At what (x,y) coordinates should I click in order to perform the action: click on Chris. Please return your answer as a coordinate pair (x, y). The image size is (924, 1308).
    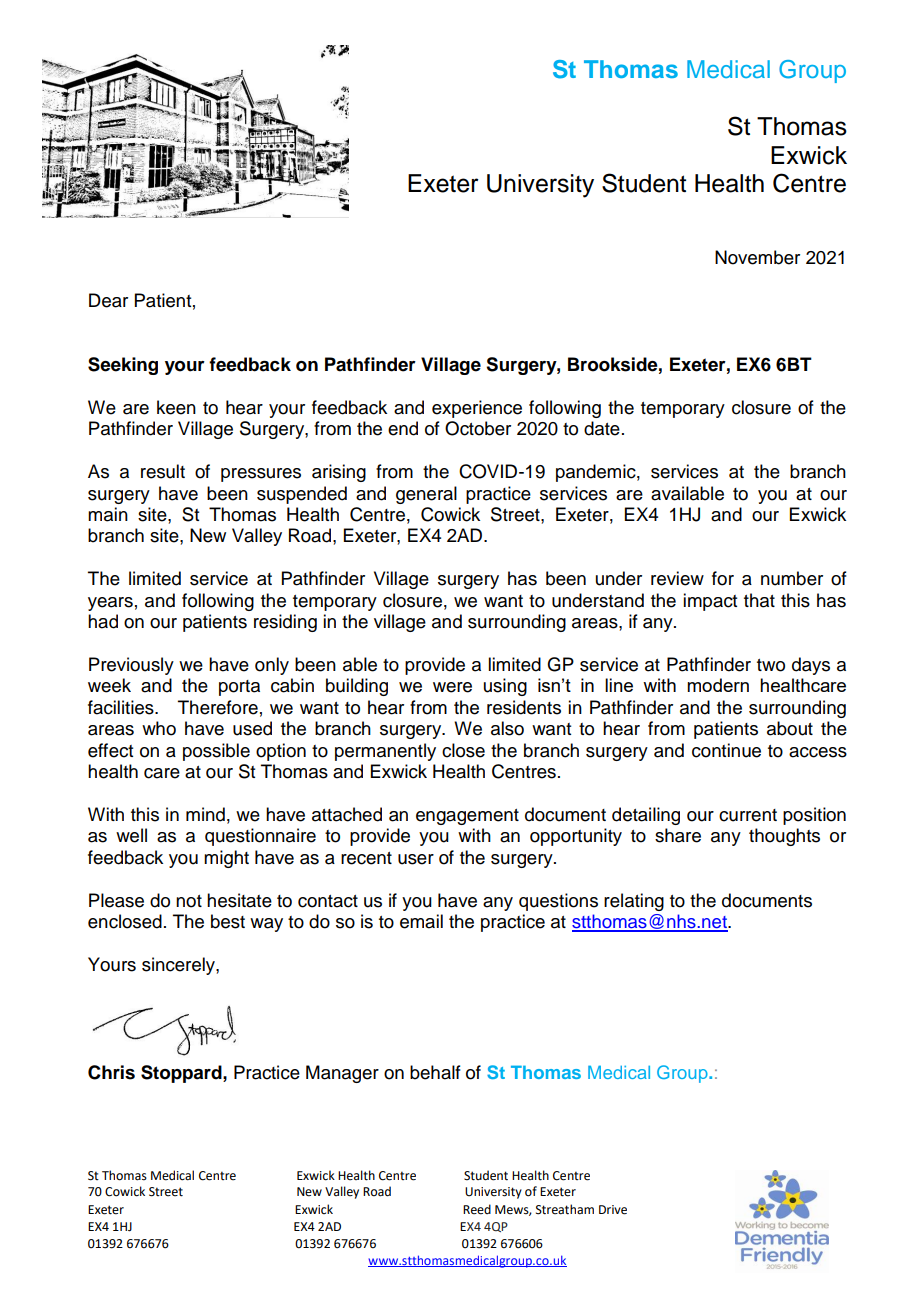
    Looking at the image, I should click on (111, 1072).
